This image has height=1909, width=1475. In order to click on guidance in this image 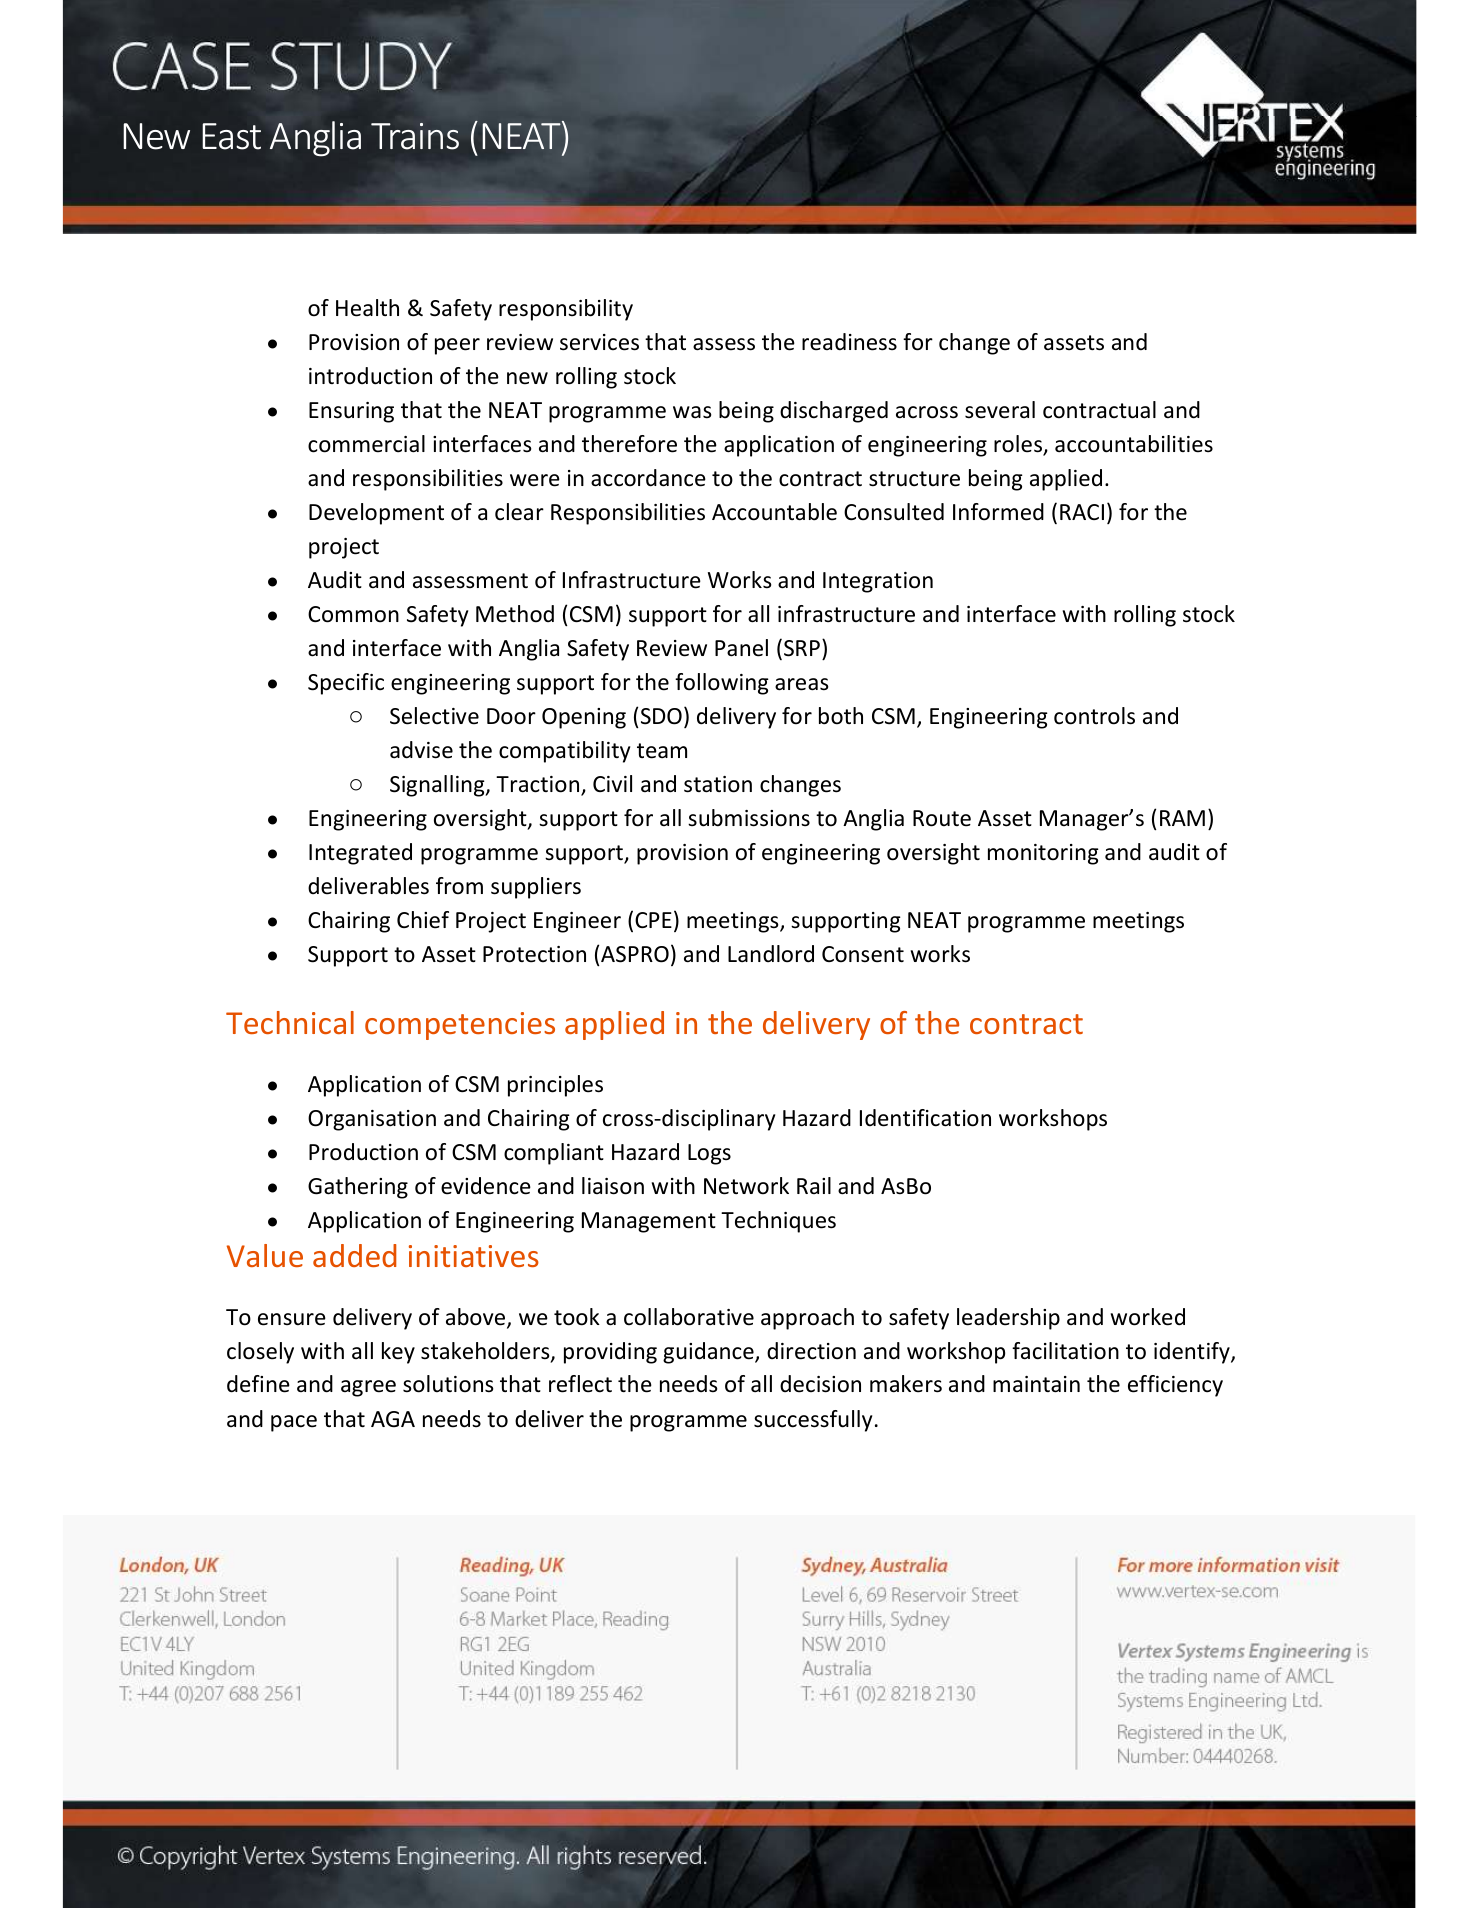, I will do `click(709, 1353)`.
